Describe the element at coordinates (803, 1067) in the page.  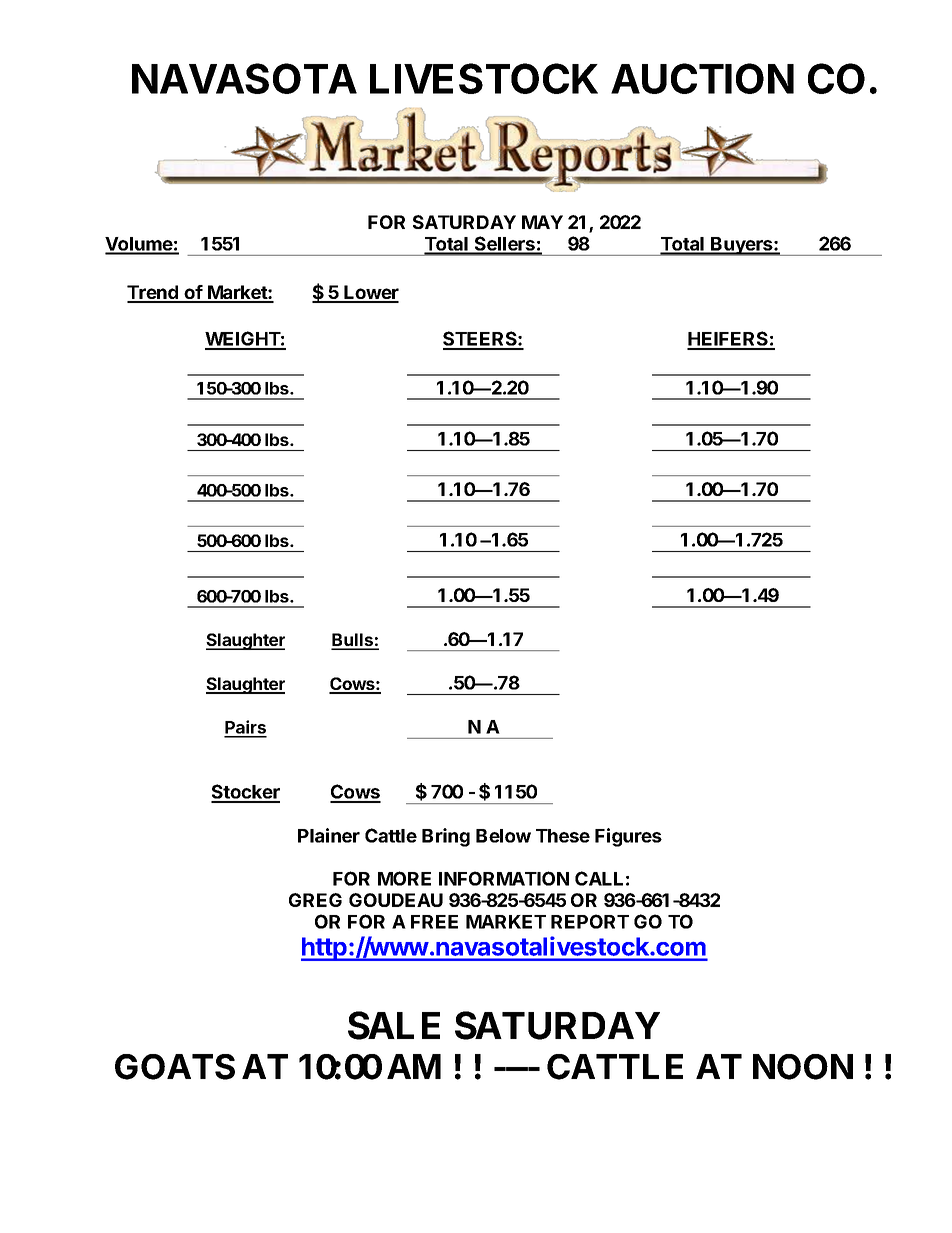
I see `NOON` at that location.
